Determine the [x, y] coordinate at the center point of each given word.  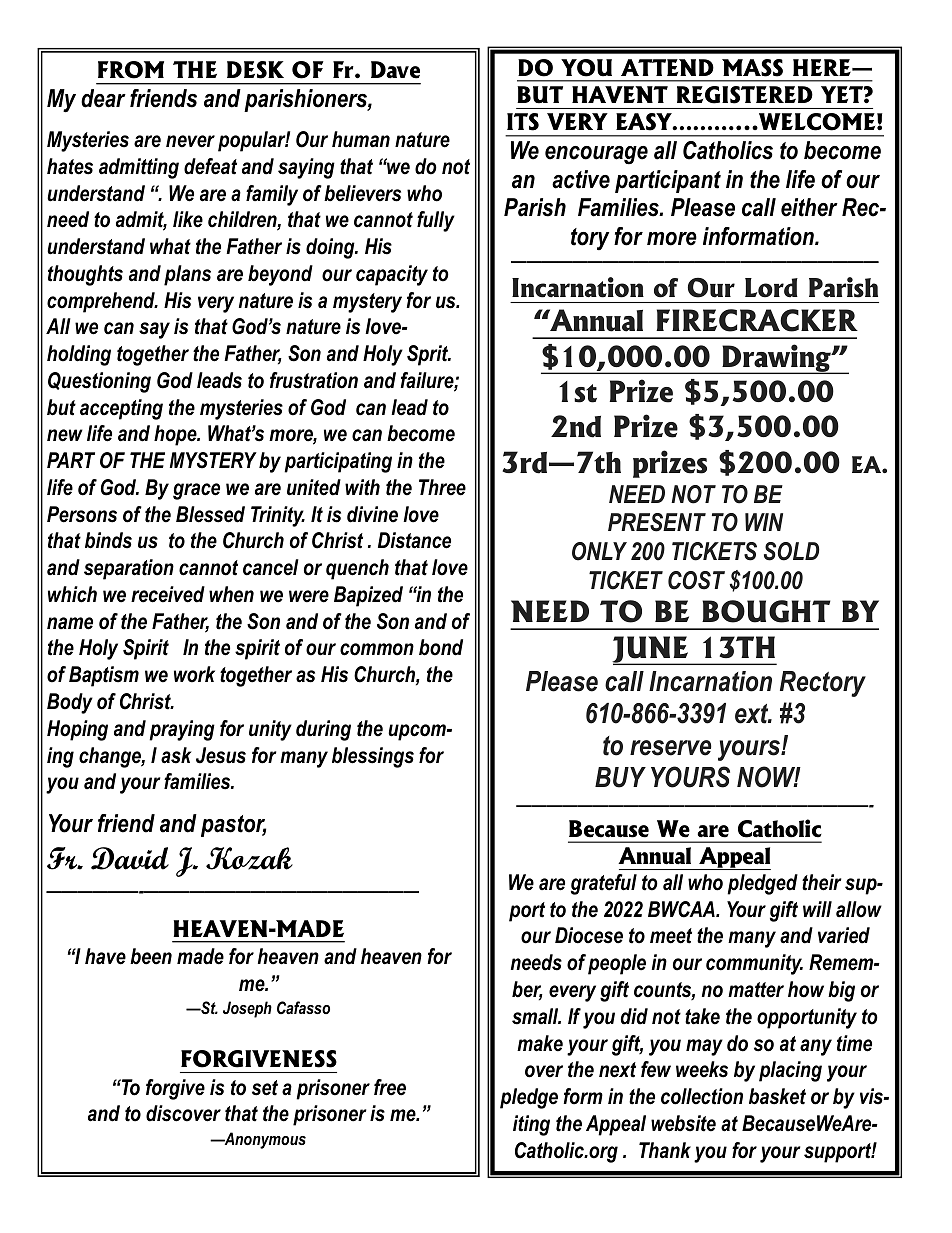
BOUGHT [766, 611]
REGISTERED [745, 95]
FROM [131, 70]
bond [441, 647]
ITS [523, 122]
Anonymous [264, 1140]
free [390, 1087]
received [168, 594]
